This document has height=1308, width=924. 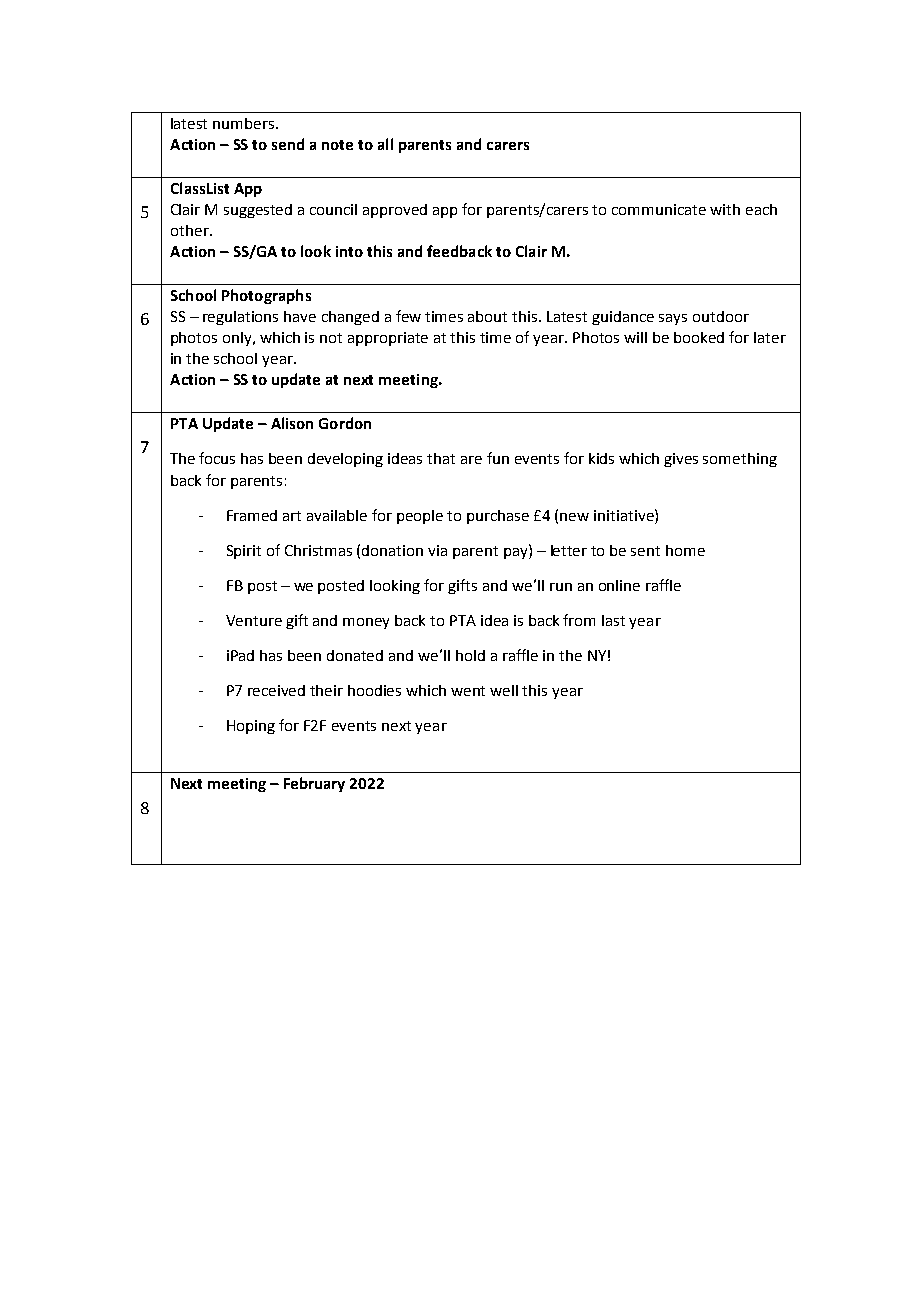 What do you see at coordinates (288, 144) in the document?
I see `send` at bounding box center [288, 144].
